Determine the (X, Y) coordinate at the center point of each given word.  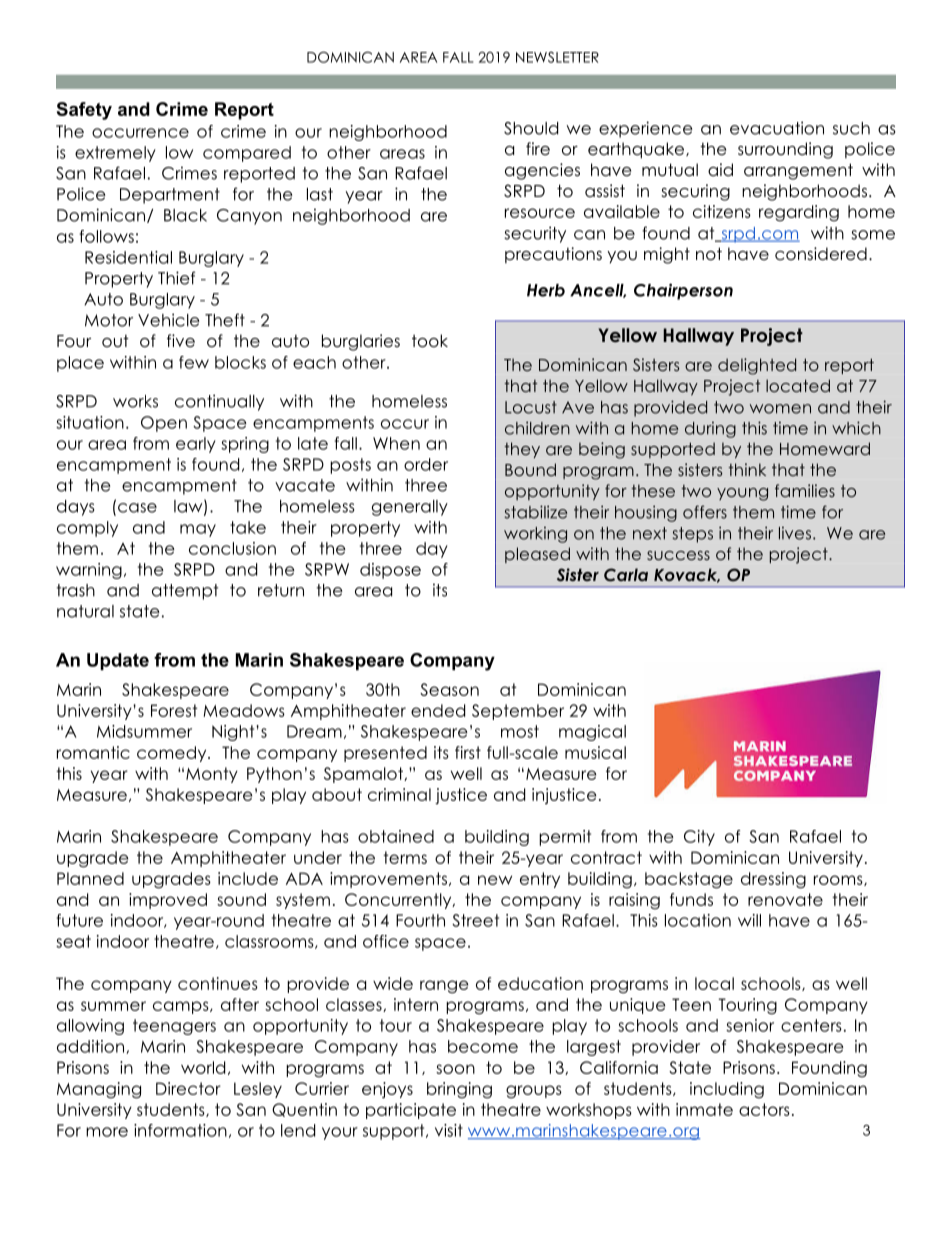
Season (449, 689)
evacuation (777, 128)
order (426, 464)
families (805, 490)
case (137, 508)
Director (188, 1088)
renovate (785, 899)
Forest (174, 710)
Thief (177, 278)
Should (531, 128)
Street (475, 920)
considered (821, 254)
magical (592, 733)
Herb (546, 290)
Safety (84, 111)
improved (168, 901)
